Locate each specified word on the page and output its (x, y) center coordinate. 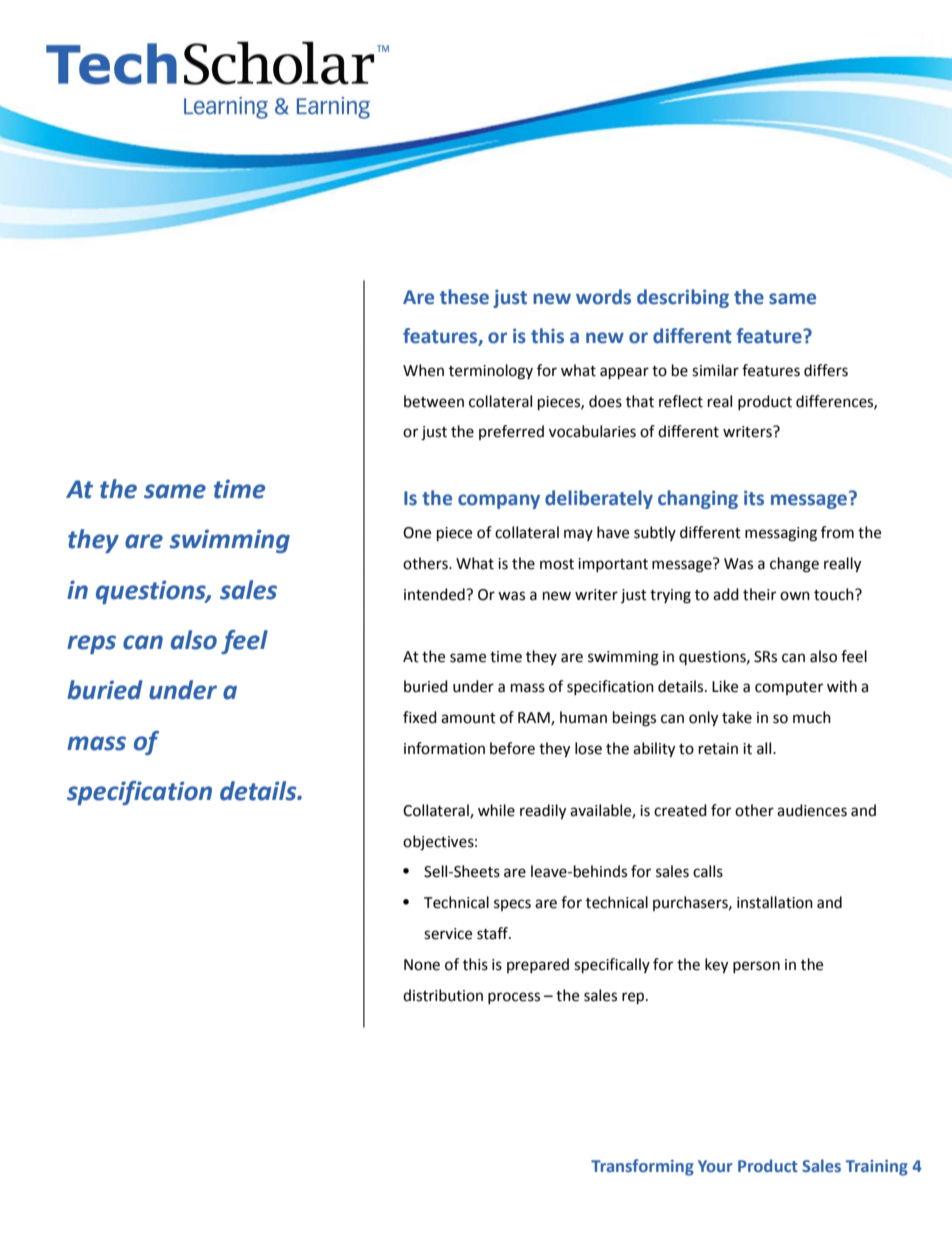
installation (775, 902)
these (464, 297)
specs (512, 905)
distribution (443, 995)
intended (435, 594)
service (448, 934)
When (423, 370)
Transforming (642, 1167)
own (795, 596)
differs (826, 370)
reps (91, 644)
